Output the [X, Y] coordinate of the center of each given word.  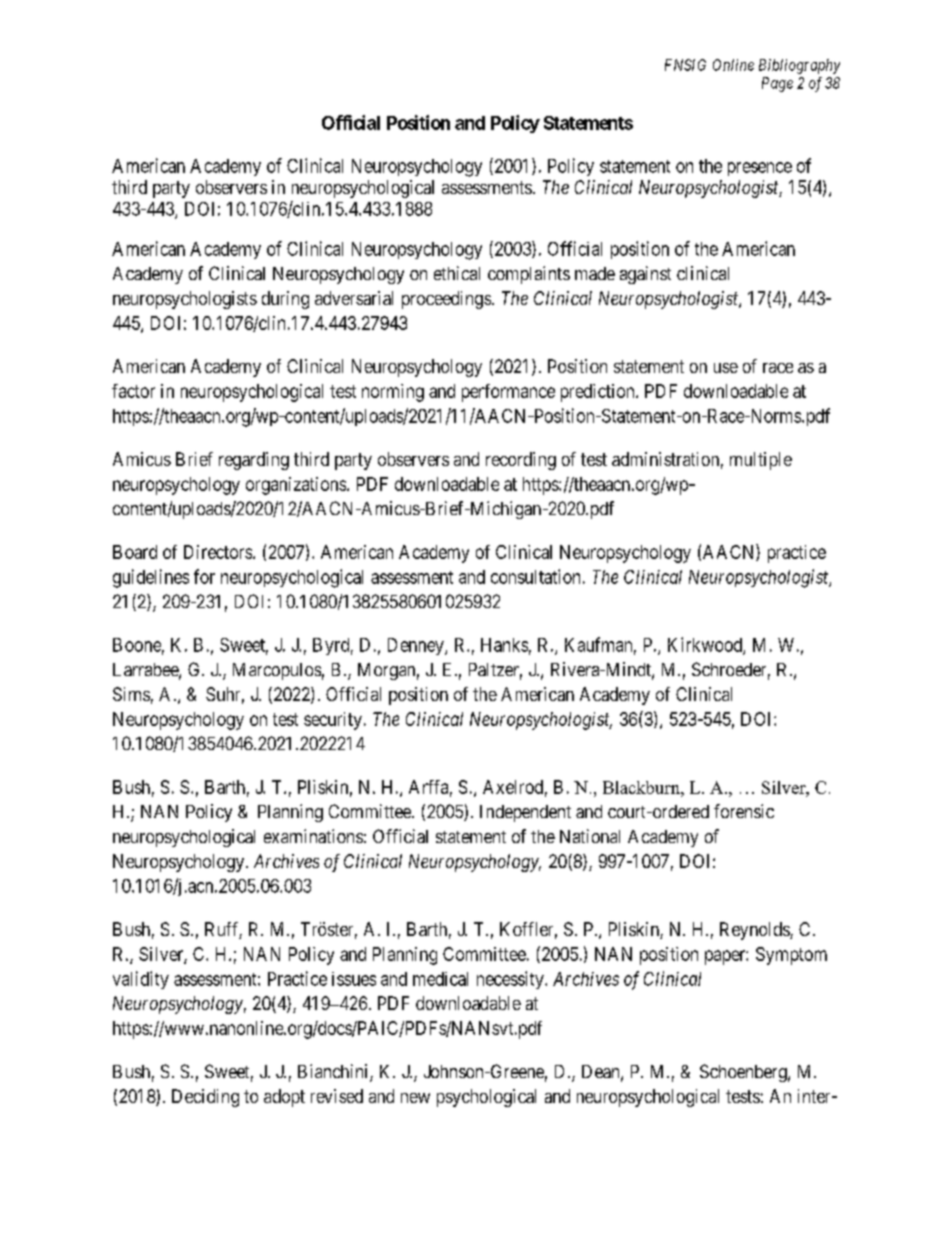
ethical [457, 273]
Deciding [205, 1098]
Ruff [223, 930]
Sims [131, 694]
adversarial [354, 298]
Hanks [504, 645]
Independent [525, 813]
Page [777, 84]
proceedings [446, 300]
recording [521, 461]
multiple [761, 461]
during [285, 300]
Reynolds [755, 931]
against [645, 275]
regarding [254, 461]
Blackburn [642, 787]
